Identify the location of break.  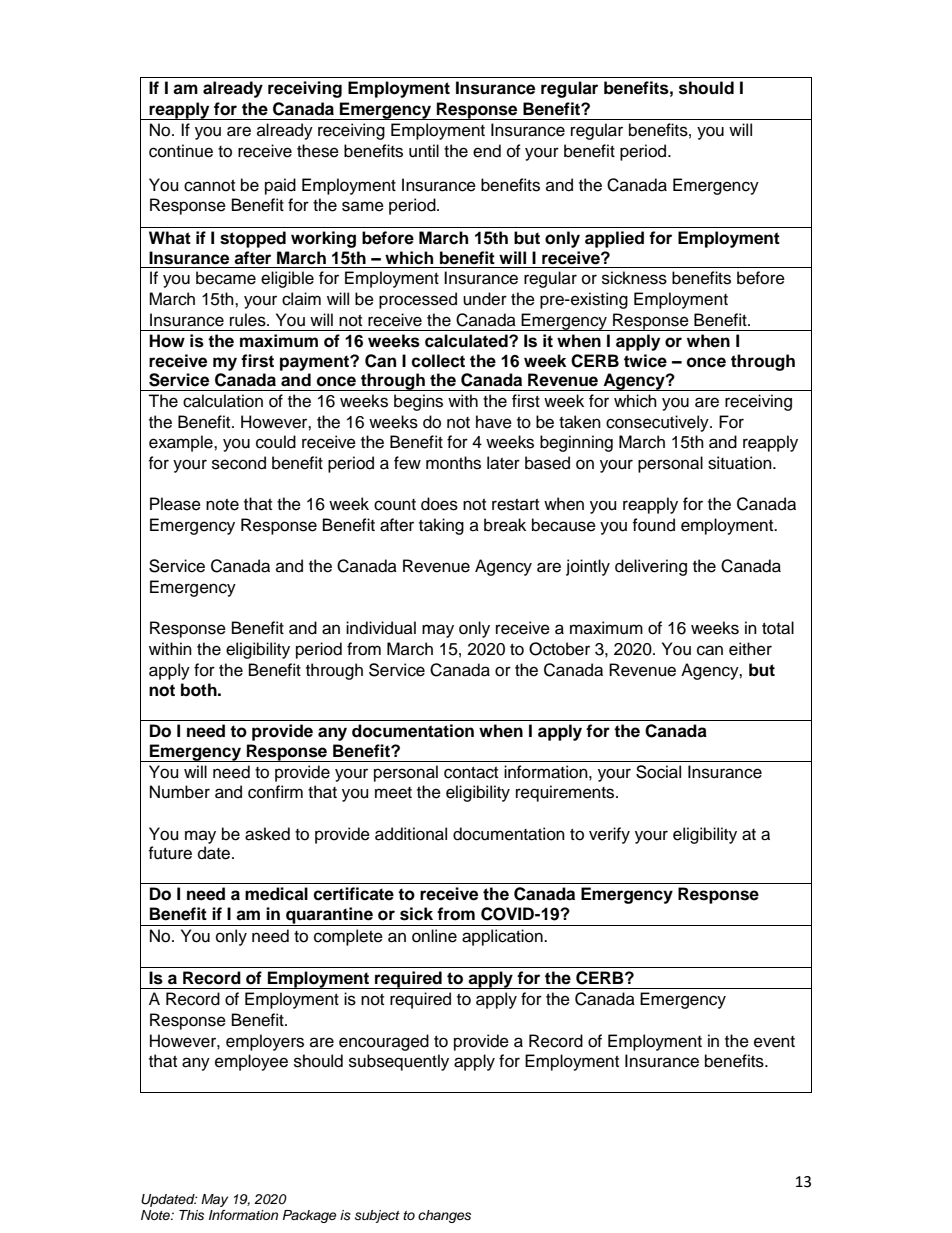
(505, 525).
